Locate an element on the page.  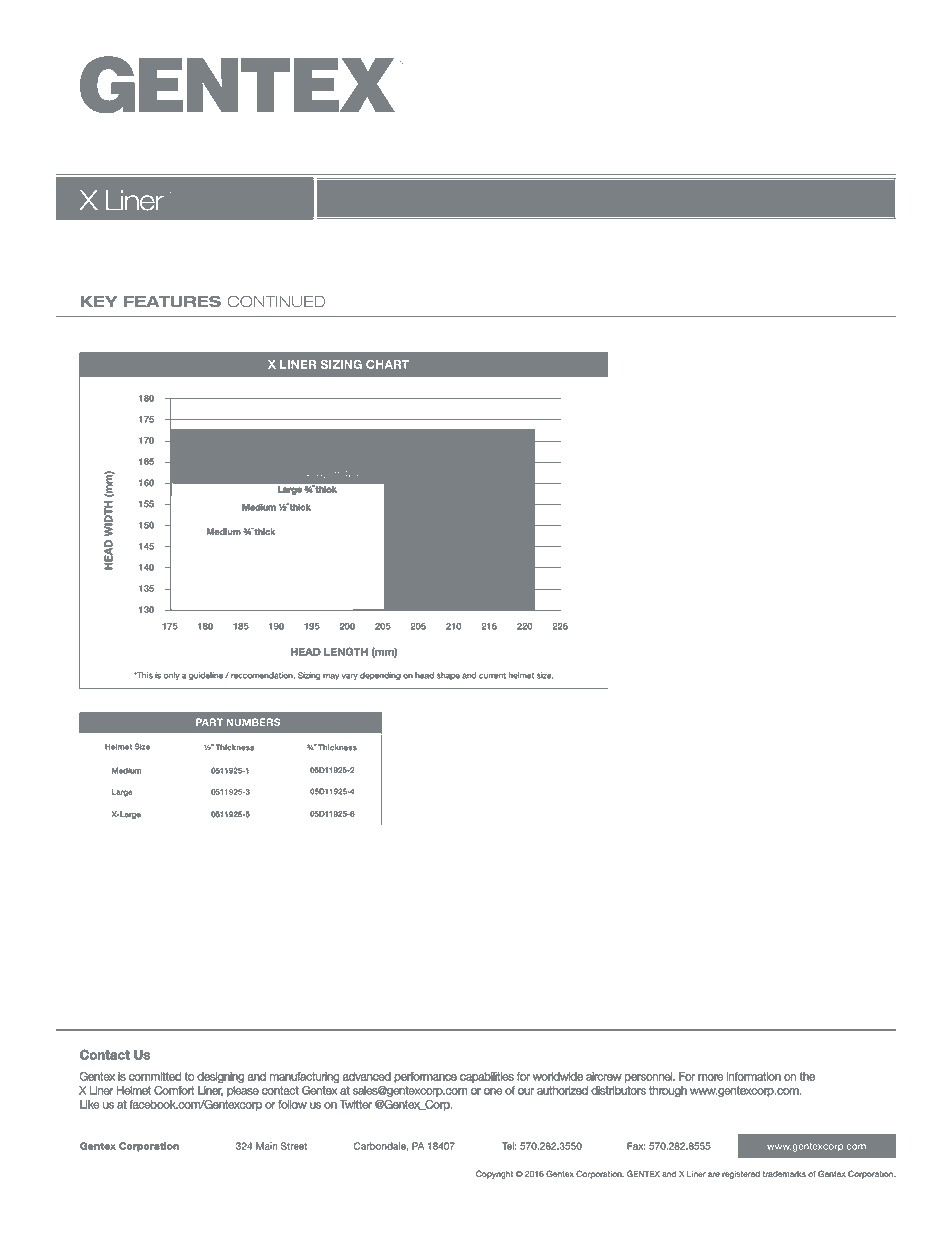
PART is located at coordinates (209, 722).
